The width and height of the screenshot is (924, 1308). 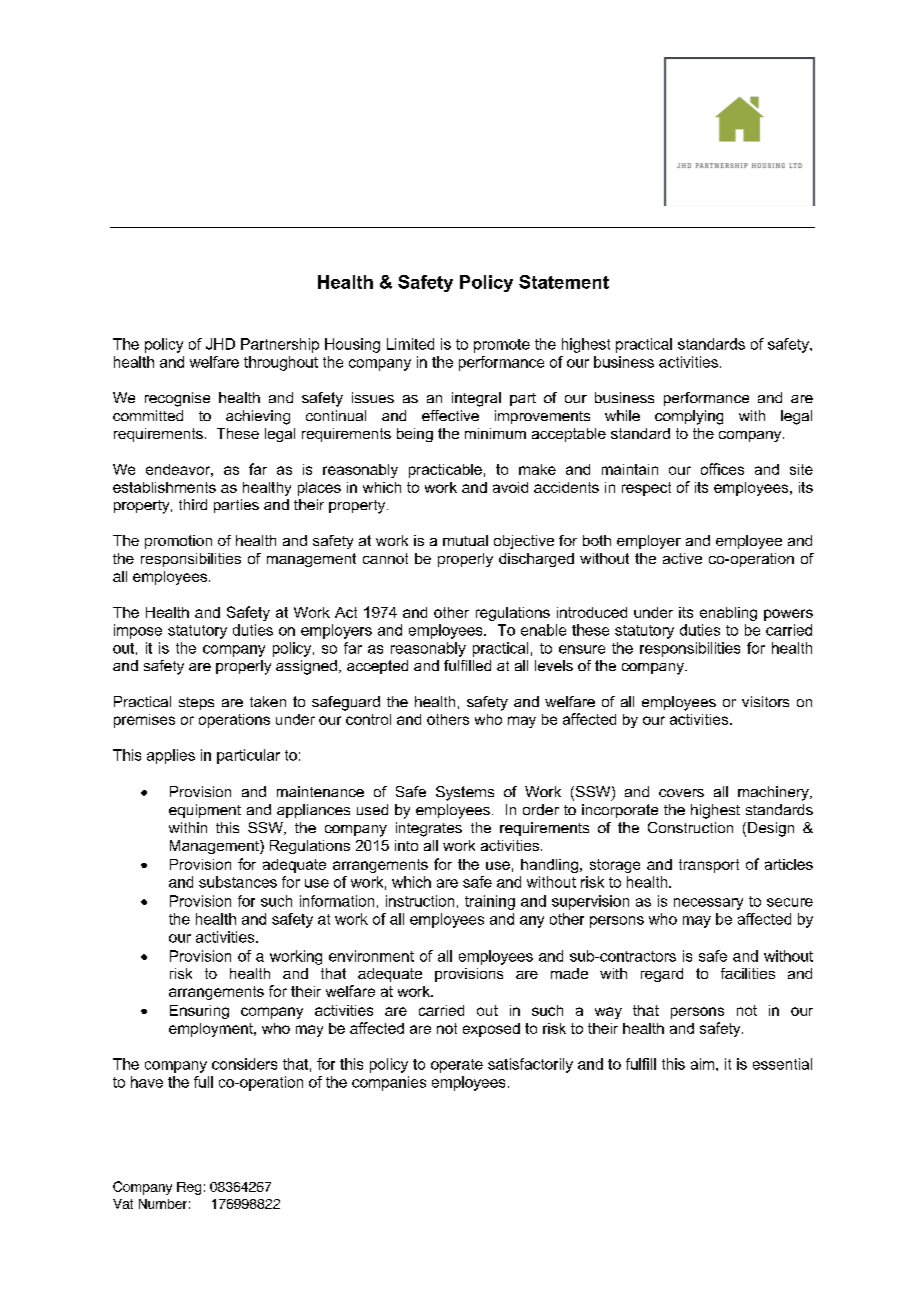 What do you see at coordinates (704, 1064) in the screenshot?
I see `aim` at bounding box center [704, 1064].
